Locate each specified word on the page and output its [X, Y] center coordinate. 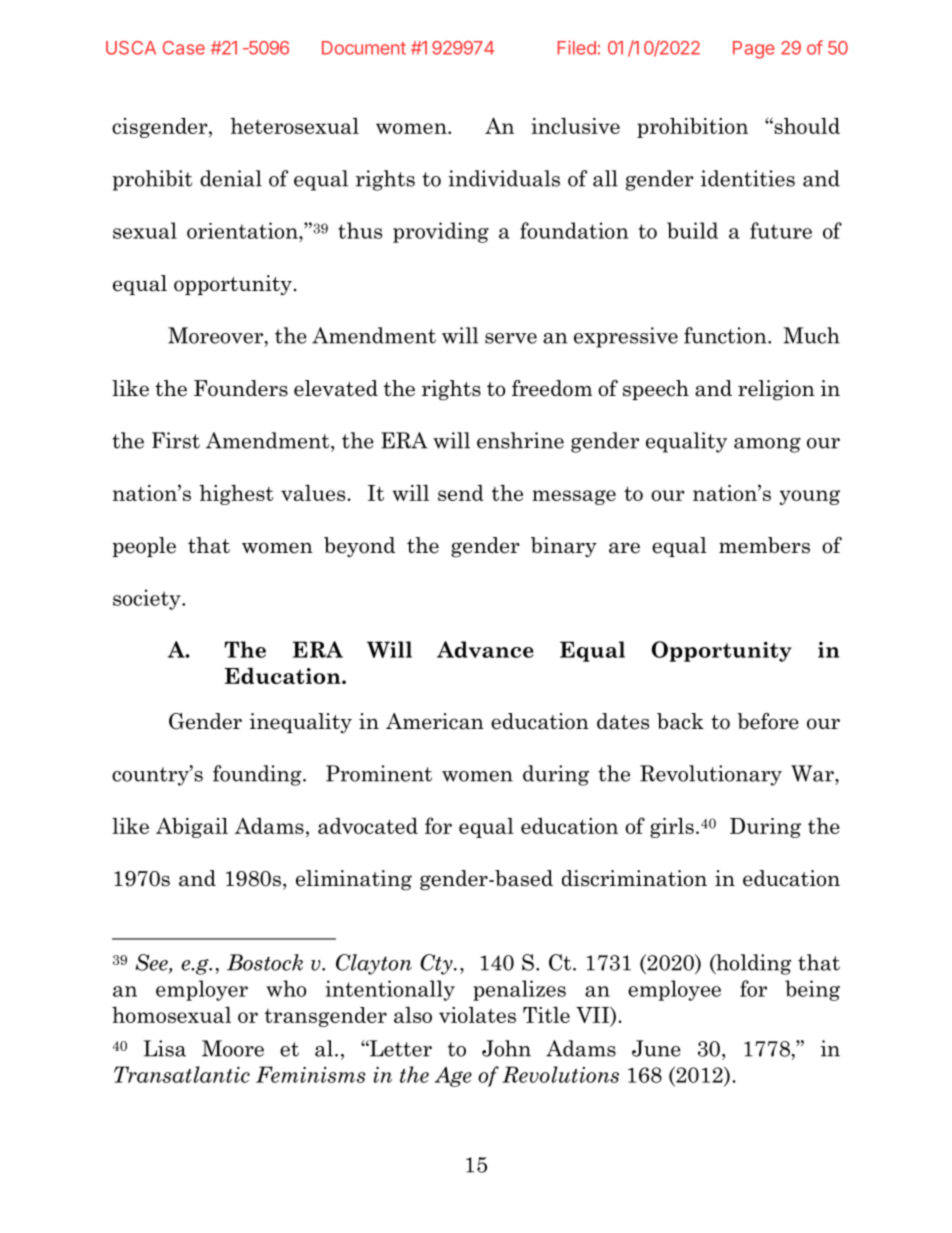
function [726, 335]
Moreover [215, 335]
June [656, 1048]
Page [754, 50]
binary [564, 547]
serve [511, 338]
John [506, 1048]
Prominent [379, 773]
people [144, 547]
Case [184, 48]
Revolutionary [711, 775]
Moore [233, 1048]
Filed [576, 47]
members [764, 545]
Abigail [192, 827]
